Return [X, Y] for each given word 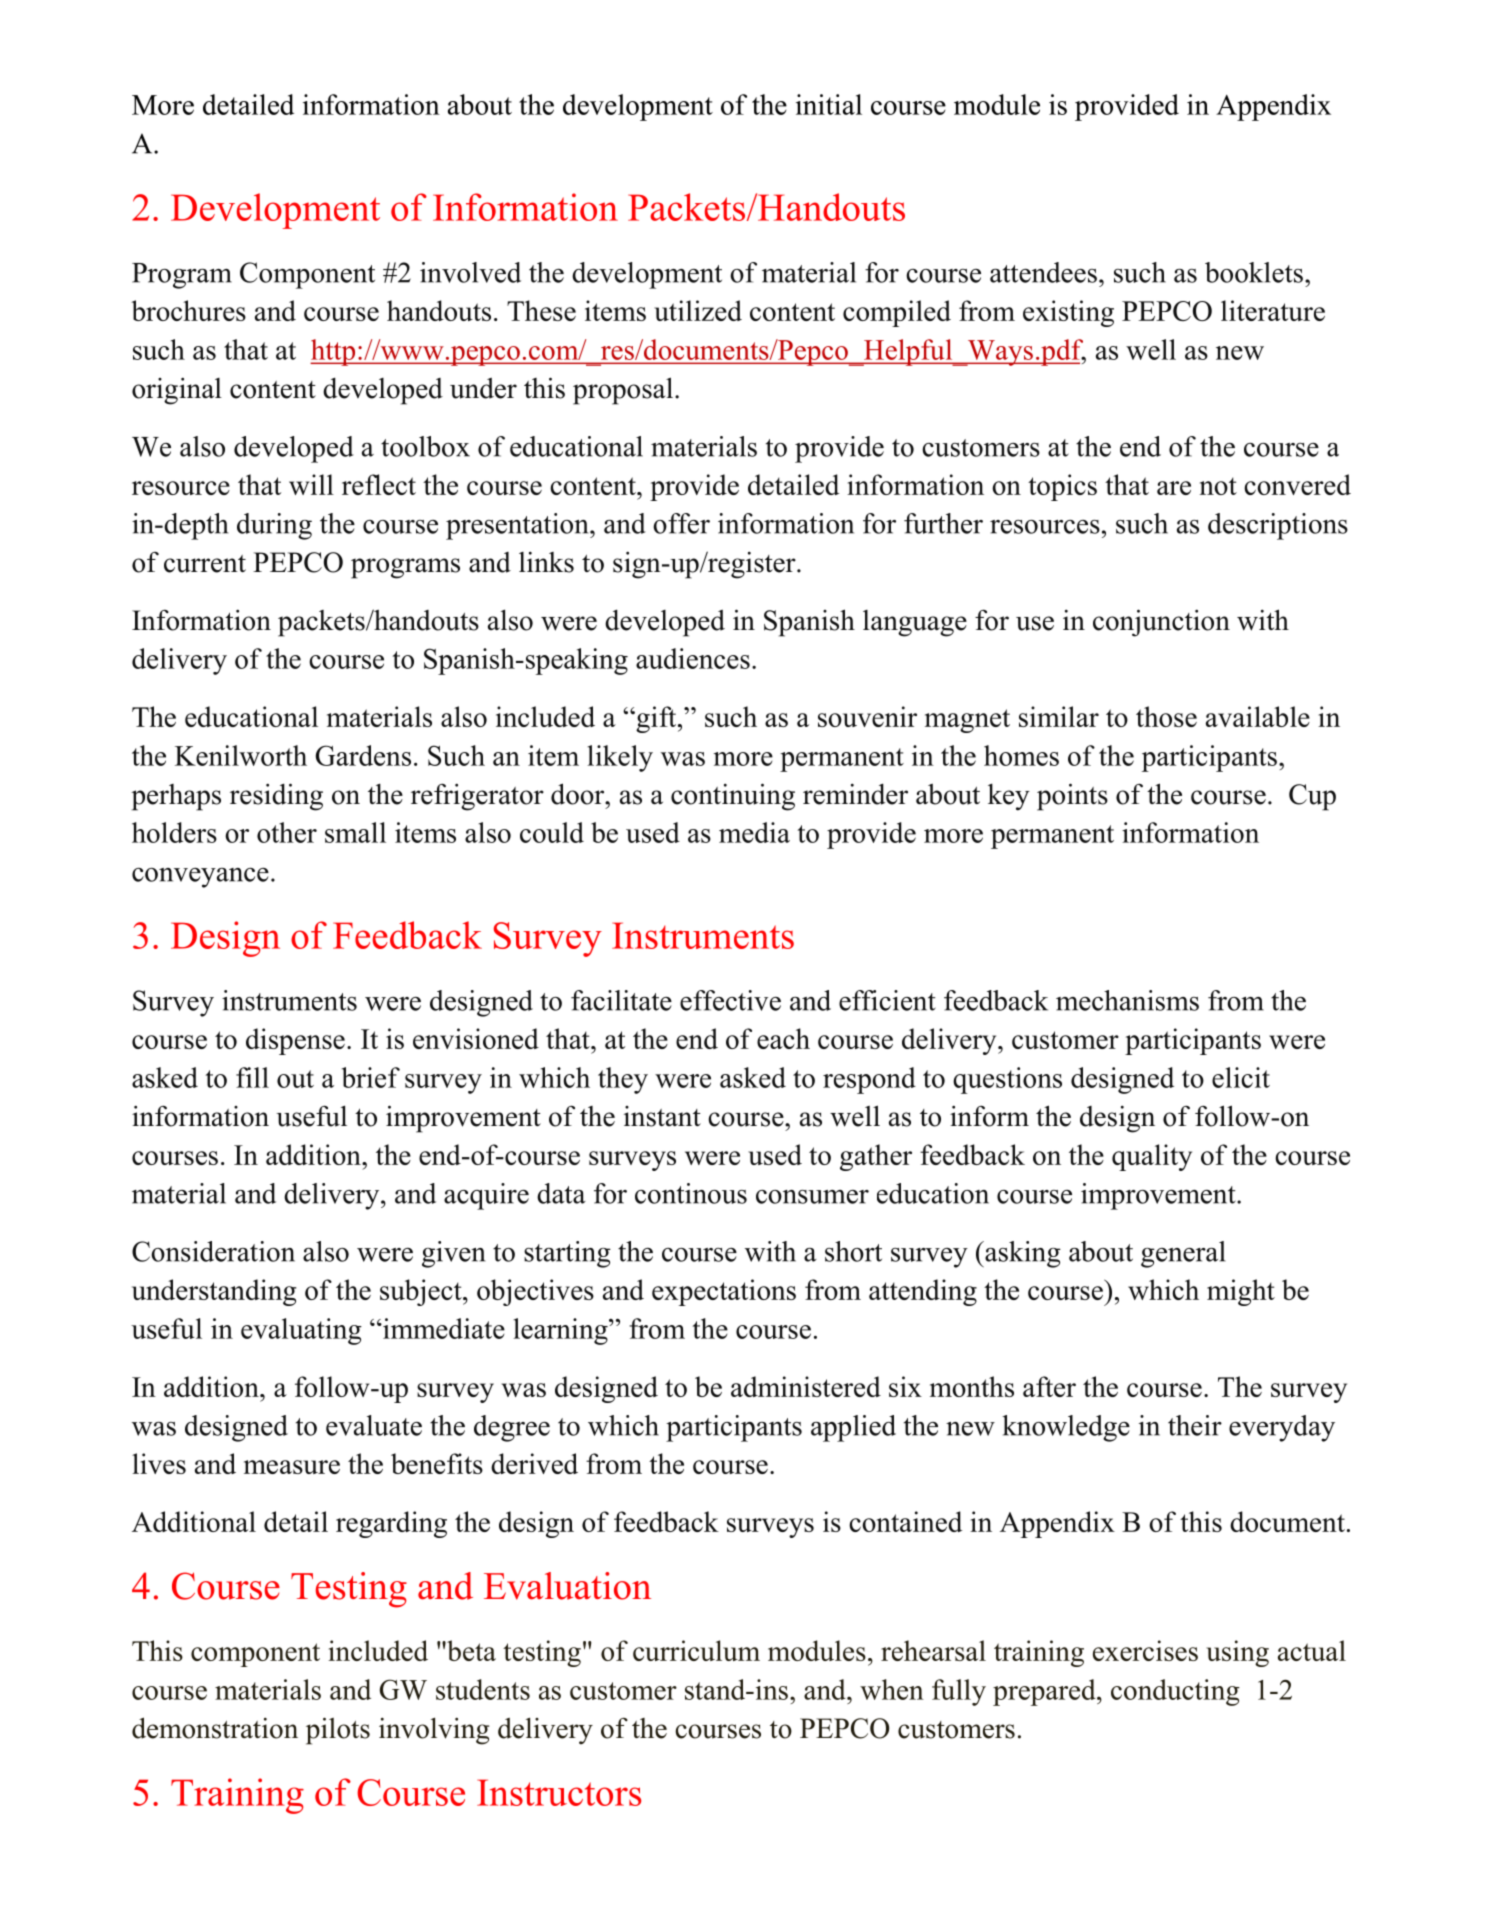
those [1166, 716]
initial [829, 104]
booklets [1254, 272]
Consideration [213, 1251]
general [1183, 1254]
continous [691, 1193]
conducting [1175, 1692]
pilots [338, 1731]
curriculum [696, 1650]
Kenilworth [241, 755]
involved [470, 272]
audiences [693, 658]
